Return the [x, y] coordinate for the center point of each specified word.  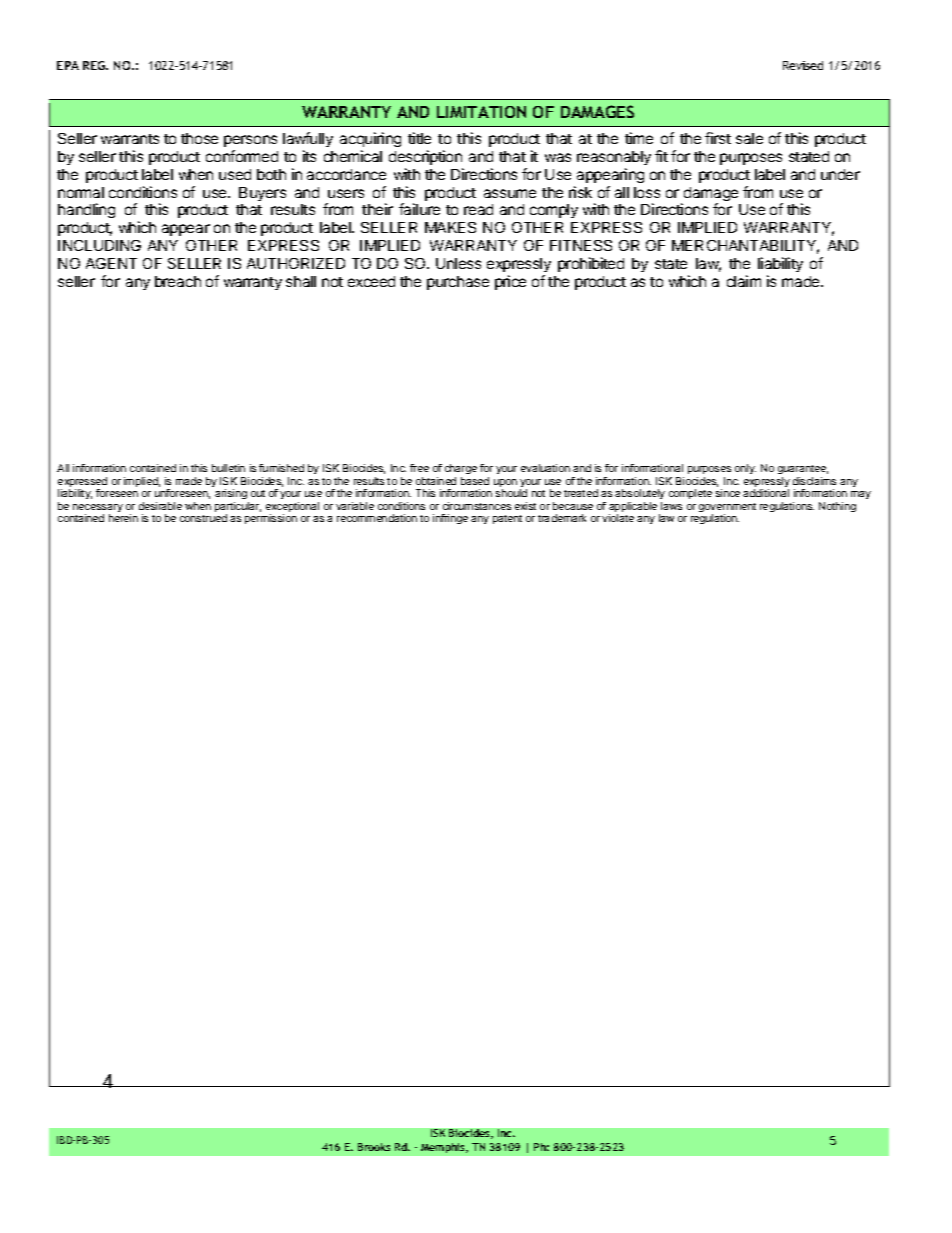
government [727, 509]
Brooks [374, 1147]
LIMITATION [481, 112]
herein [123, 518]
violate [618, 518]
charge [461, 471]
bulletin [228, 468]
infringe [450, 519]
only [745, 469]
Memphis [444, 1148]
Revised [803, 65]
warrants [130, 139]
